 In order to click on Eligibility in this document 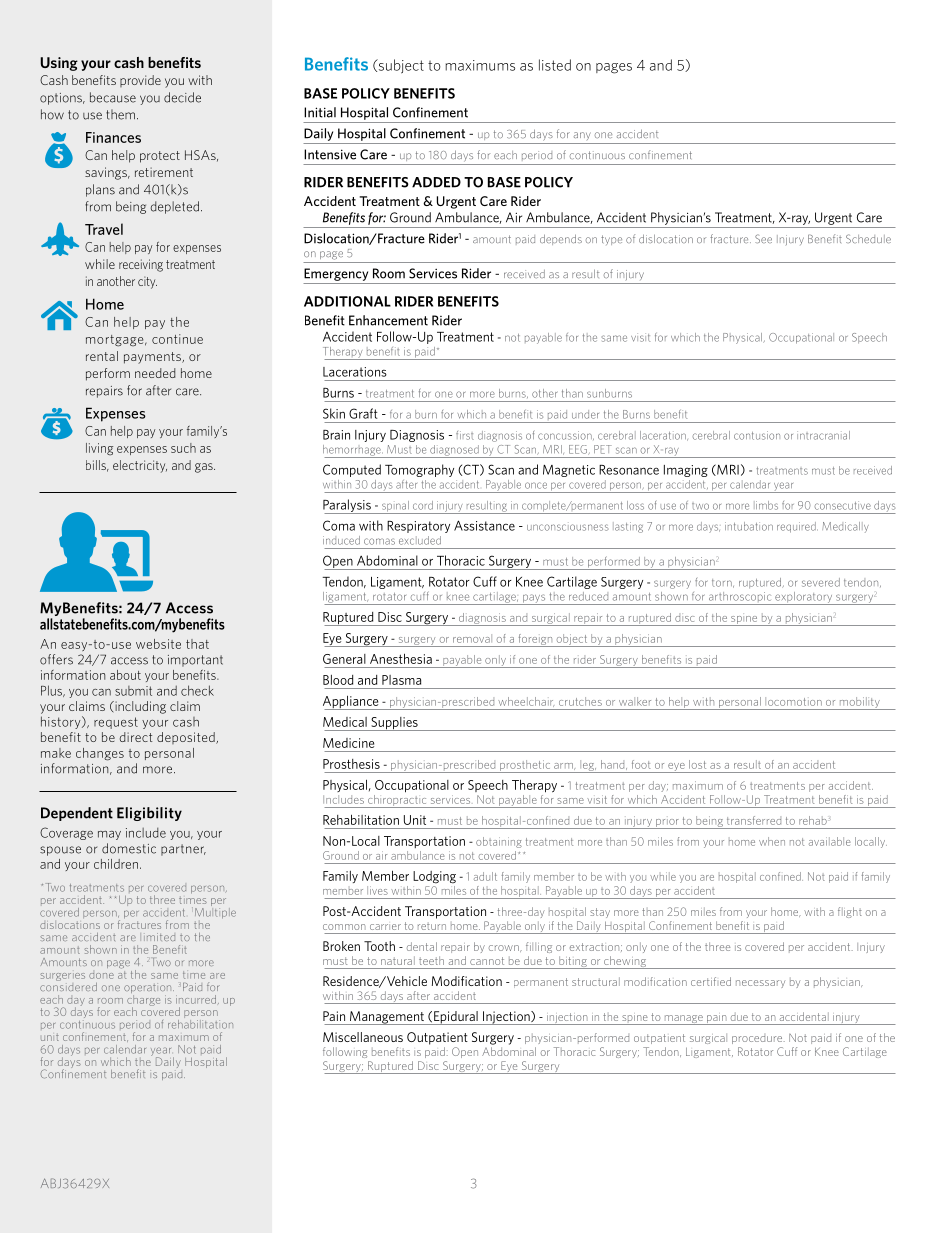, I will do `click(149, 814)`.
